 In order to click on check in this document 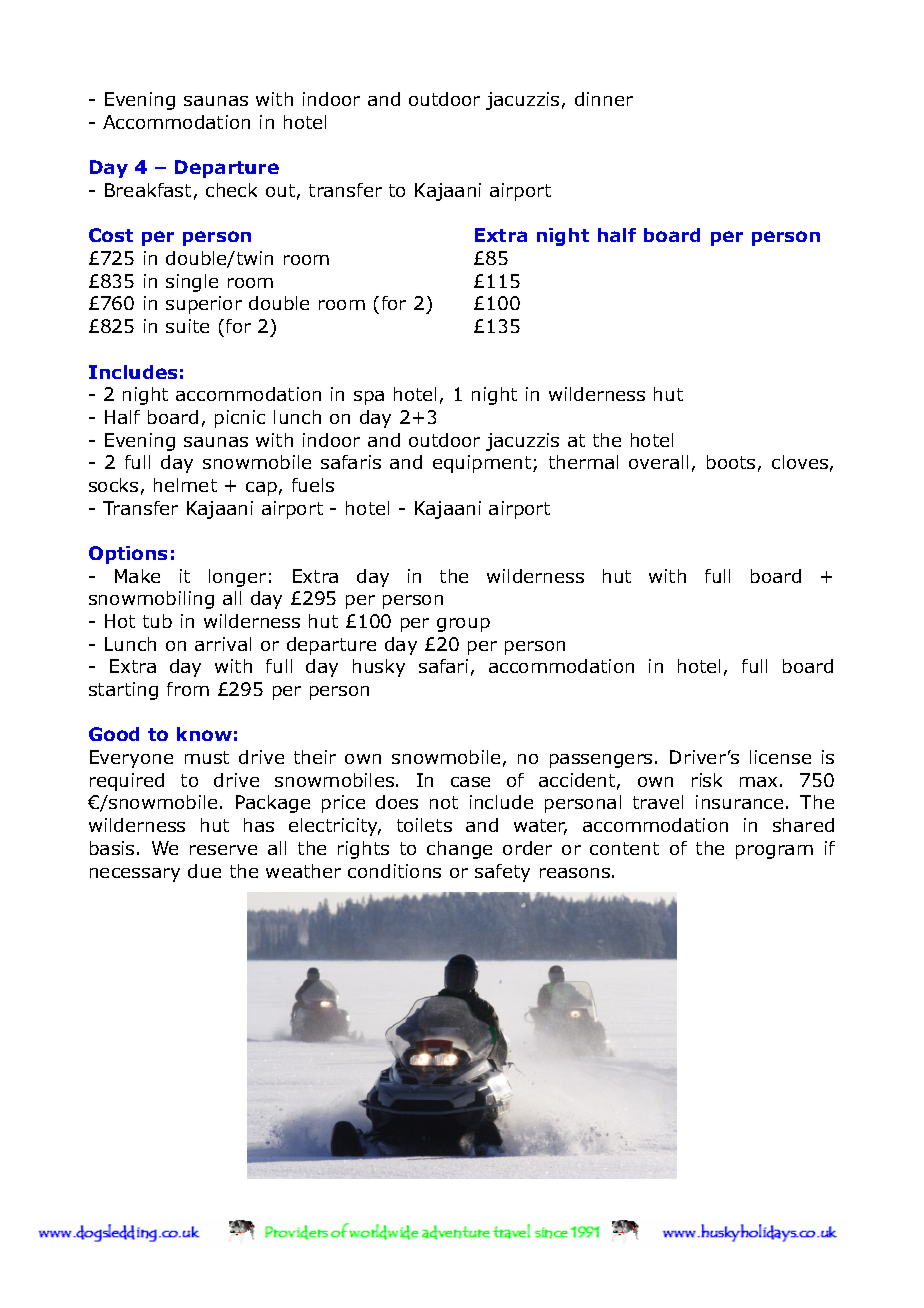, I will do `click(231, 190)`.
